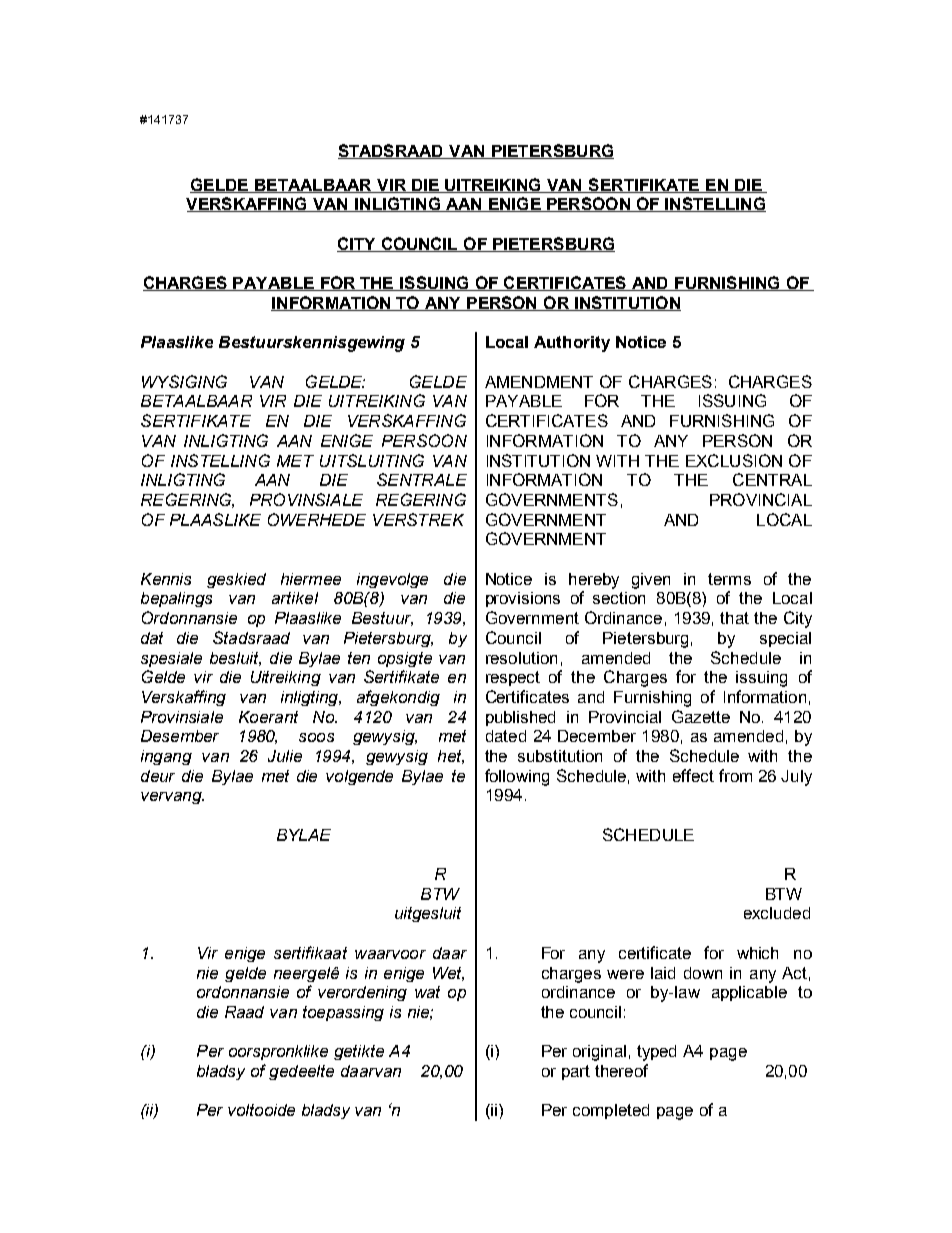  What do you see at coordinates (295, 598) in the document?
I see `artikel` at bounding box center [295, 598].
